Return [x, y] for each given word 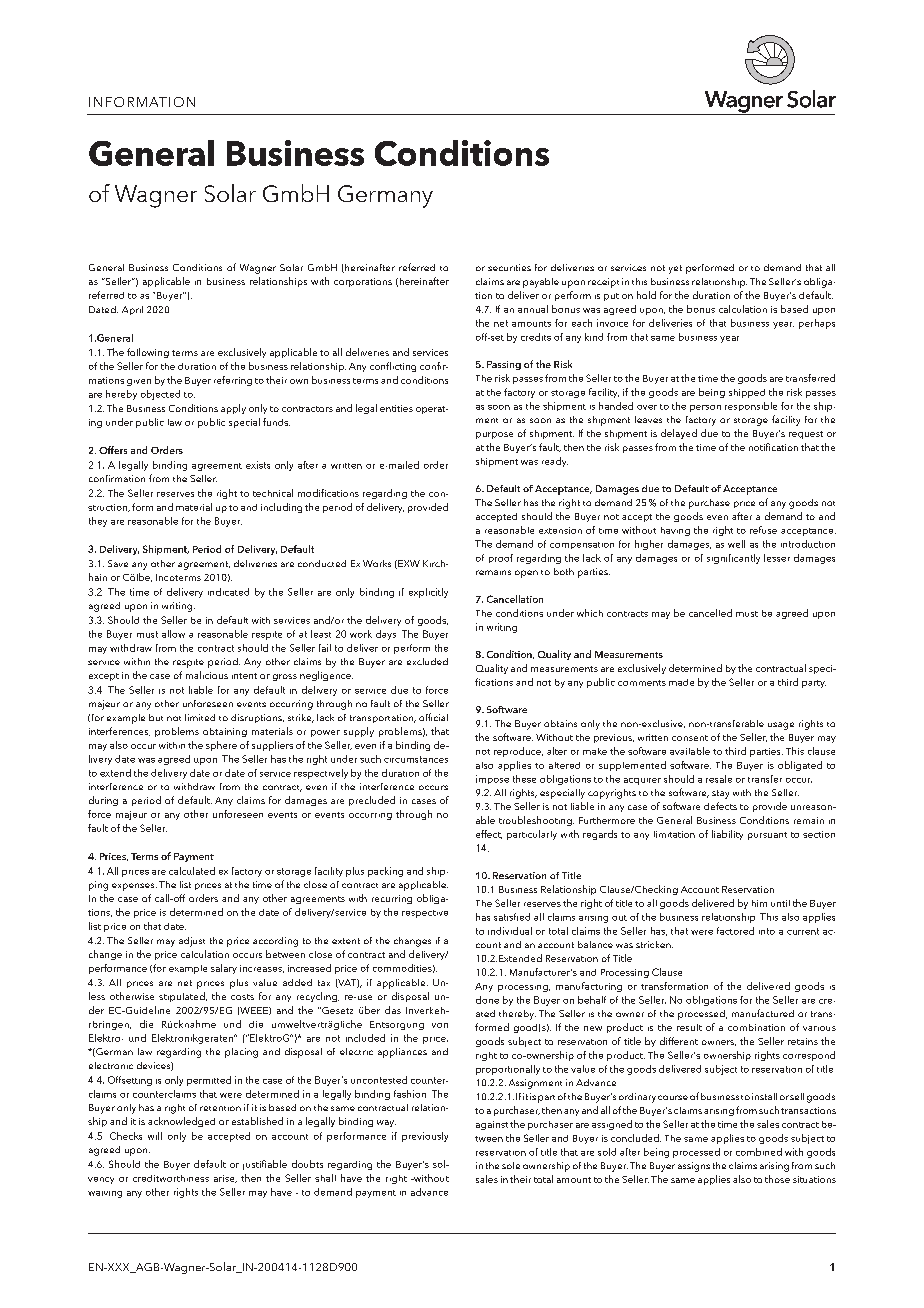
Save [118, 563]
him [759, 903]
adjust [192, 942]
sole [511, 1165]
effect [489, 834]
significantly [733, 559]
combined [759, 1152]
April [132, 310]
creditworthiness [171, 1178]
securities [509, 267]
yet [675, 269]
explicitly [428, 593]
